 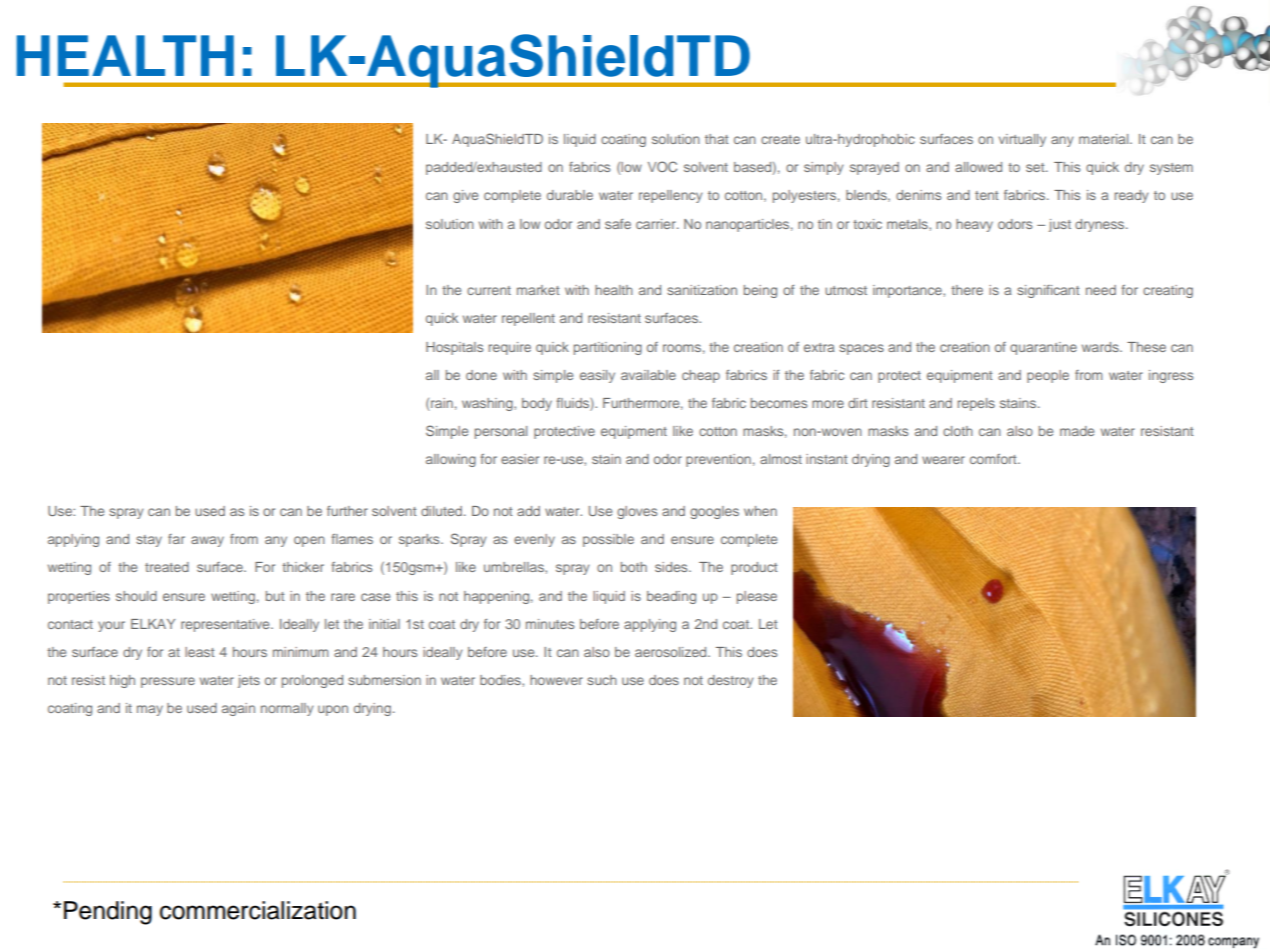 I want to click on aerosolized, so click(x=672, y=652).
